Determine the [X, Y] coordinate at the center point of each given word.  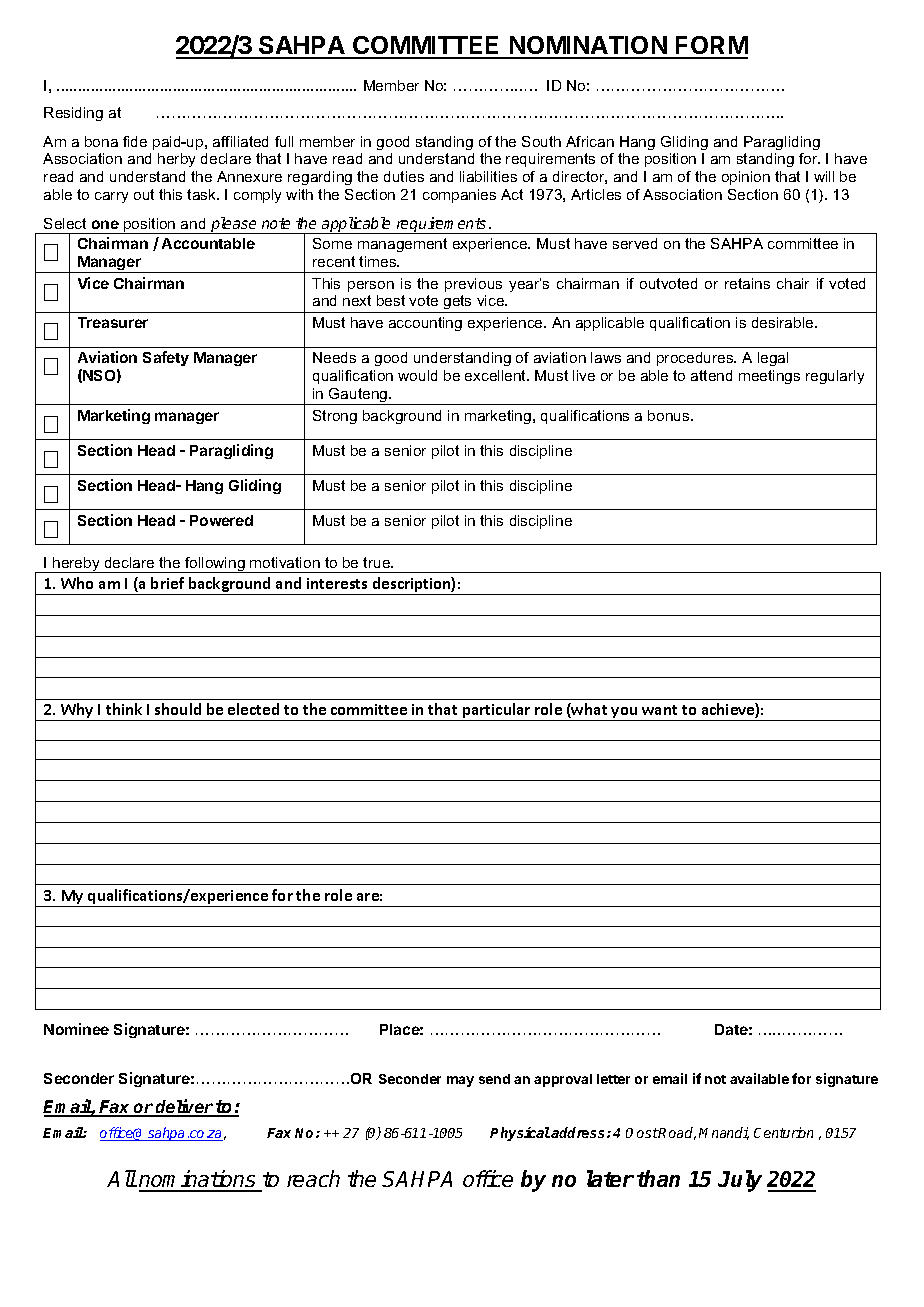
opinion [746, 178]
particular [497, 712]
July [740, 1181]
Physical [520, 1134]
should [178, 709]
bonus [670, 415]
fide [135, 141]
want [659, 710]
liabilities [488, 176]
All [122, 1178]
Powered [221, 520]
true [377, 562]
